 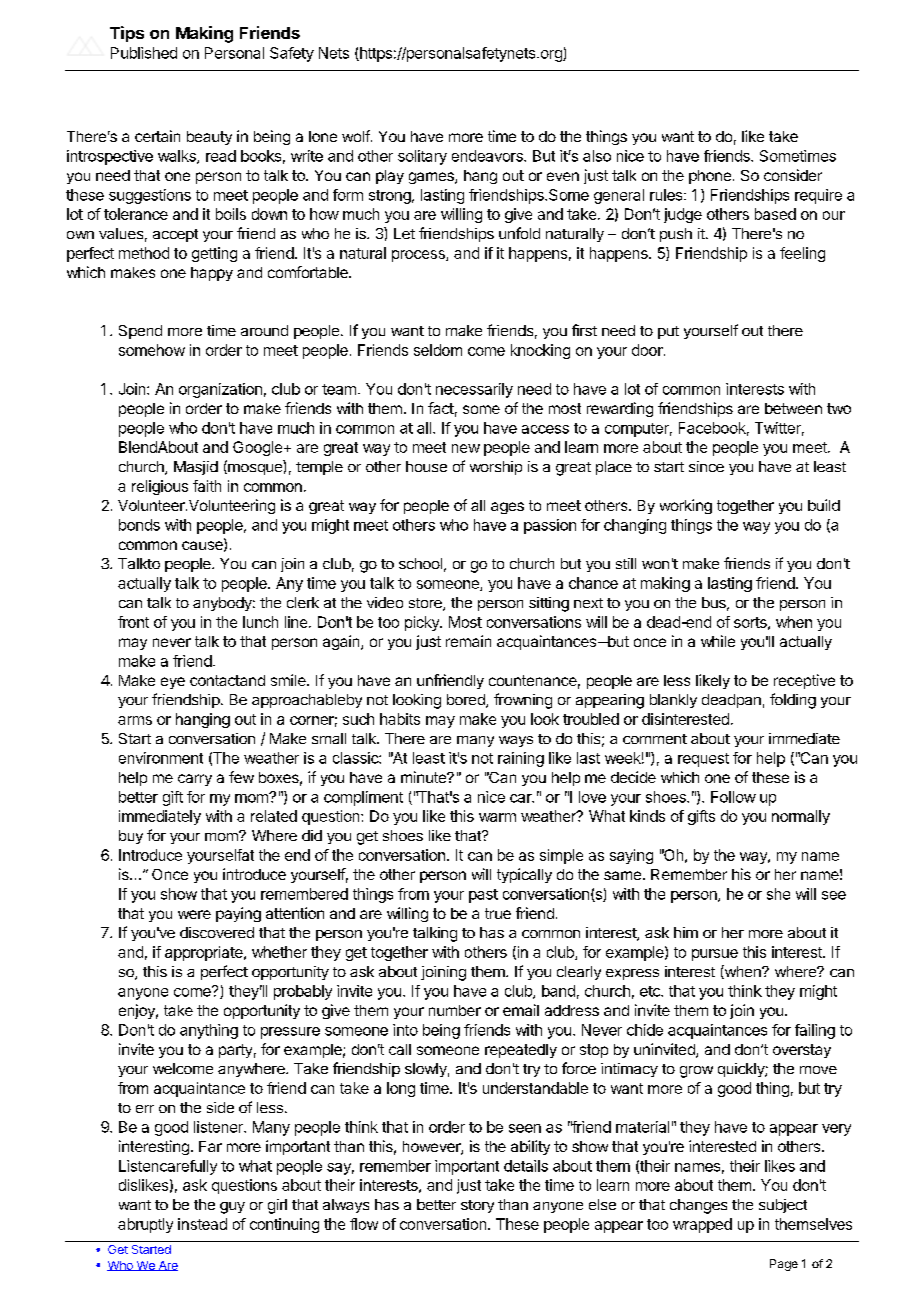 What do you see at coordinates (477, 1206) in the screenshot?
I see `story` at bounding box center [477, 1206].
